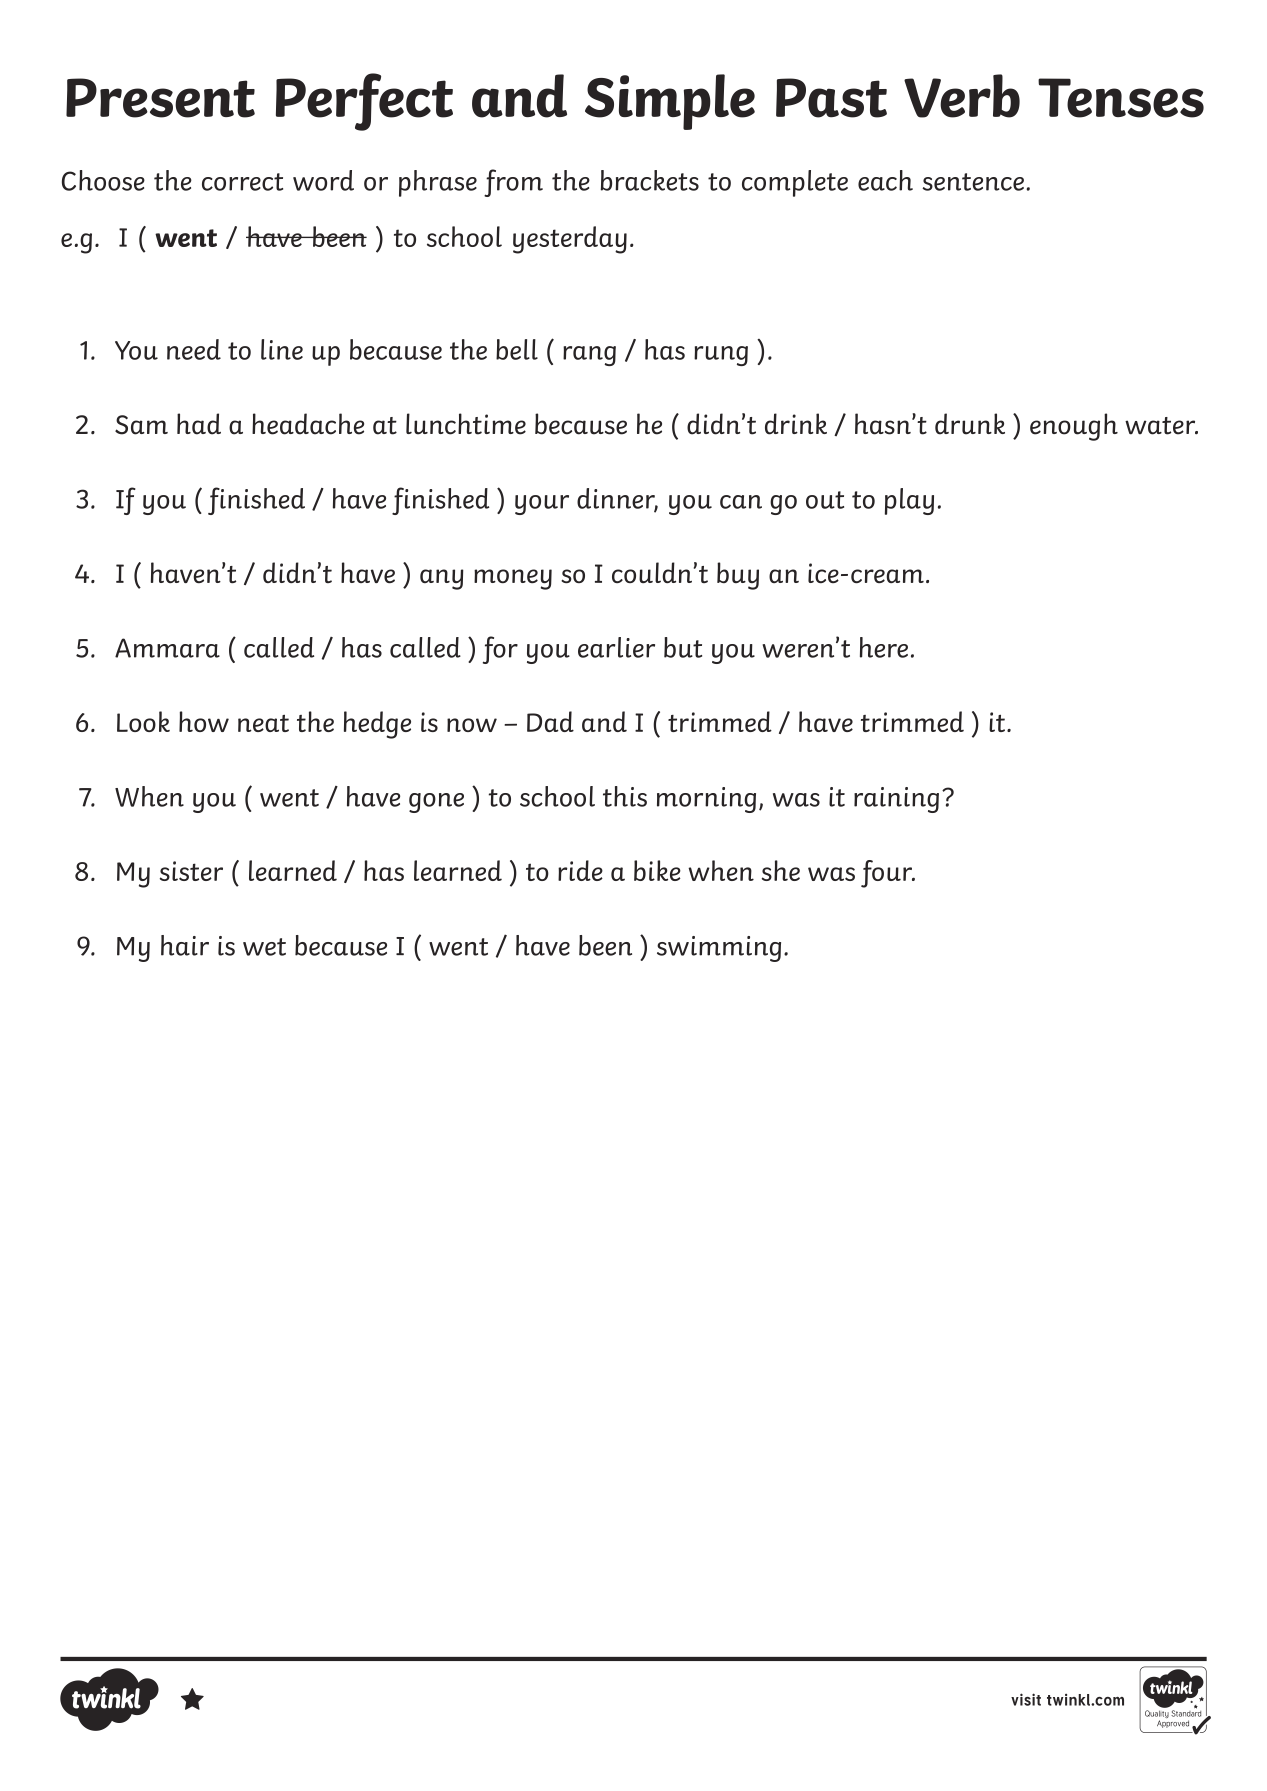 Image resolution: width=1267 pixels, height=1791 pixels. I want to click on sister, so click(191, 871).
